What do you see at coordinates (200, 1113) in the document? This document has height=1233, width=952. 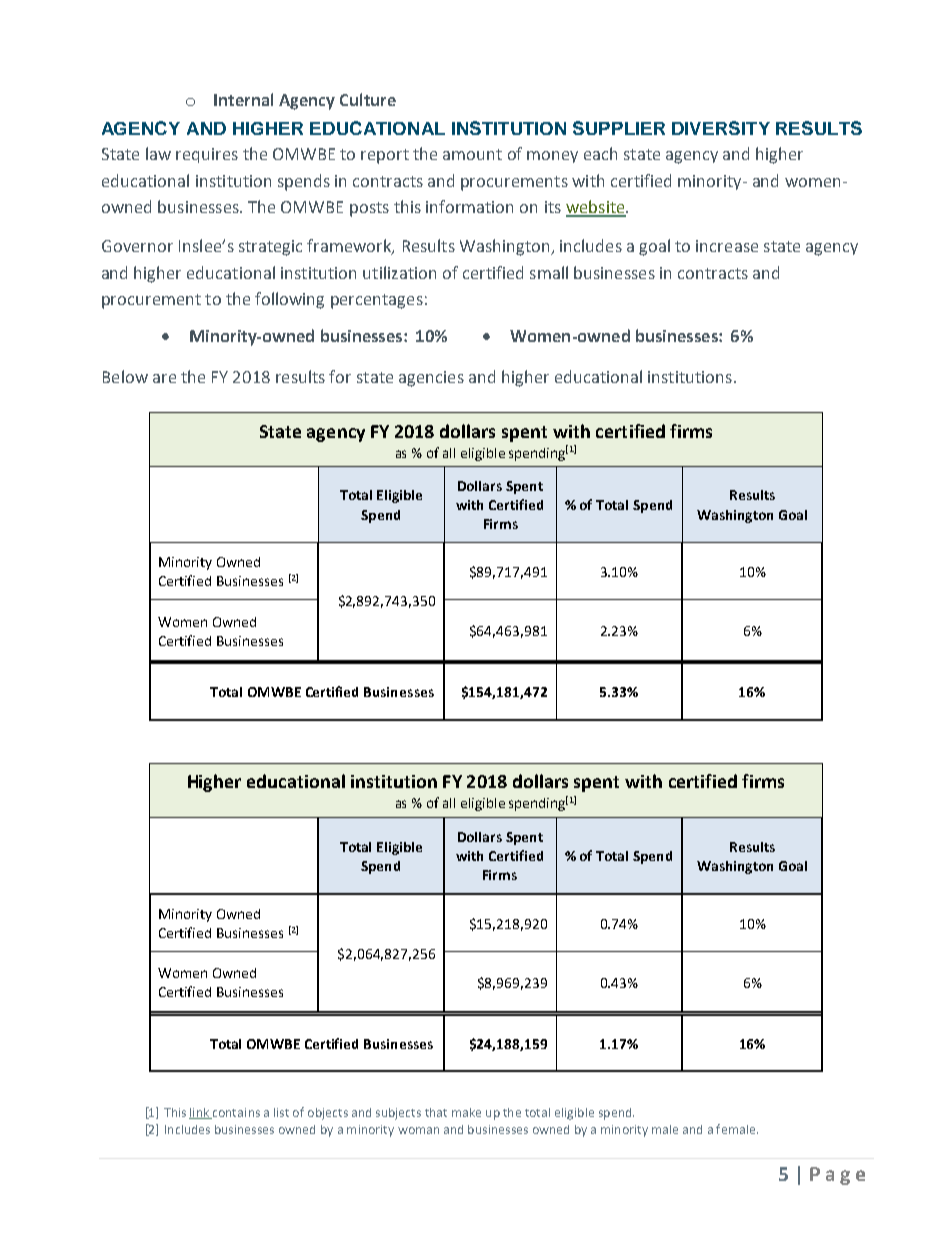 I see `link` at bounding box center [200, 1113].
